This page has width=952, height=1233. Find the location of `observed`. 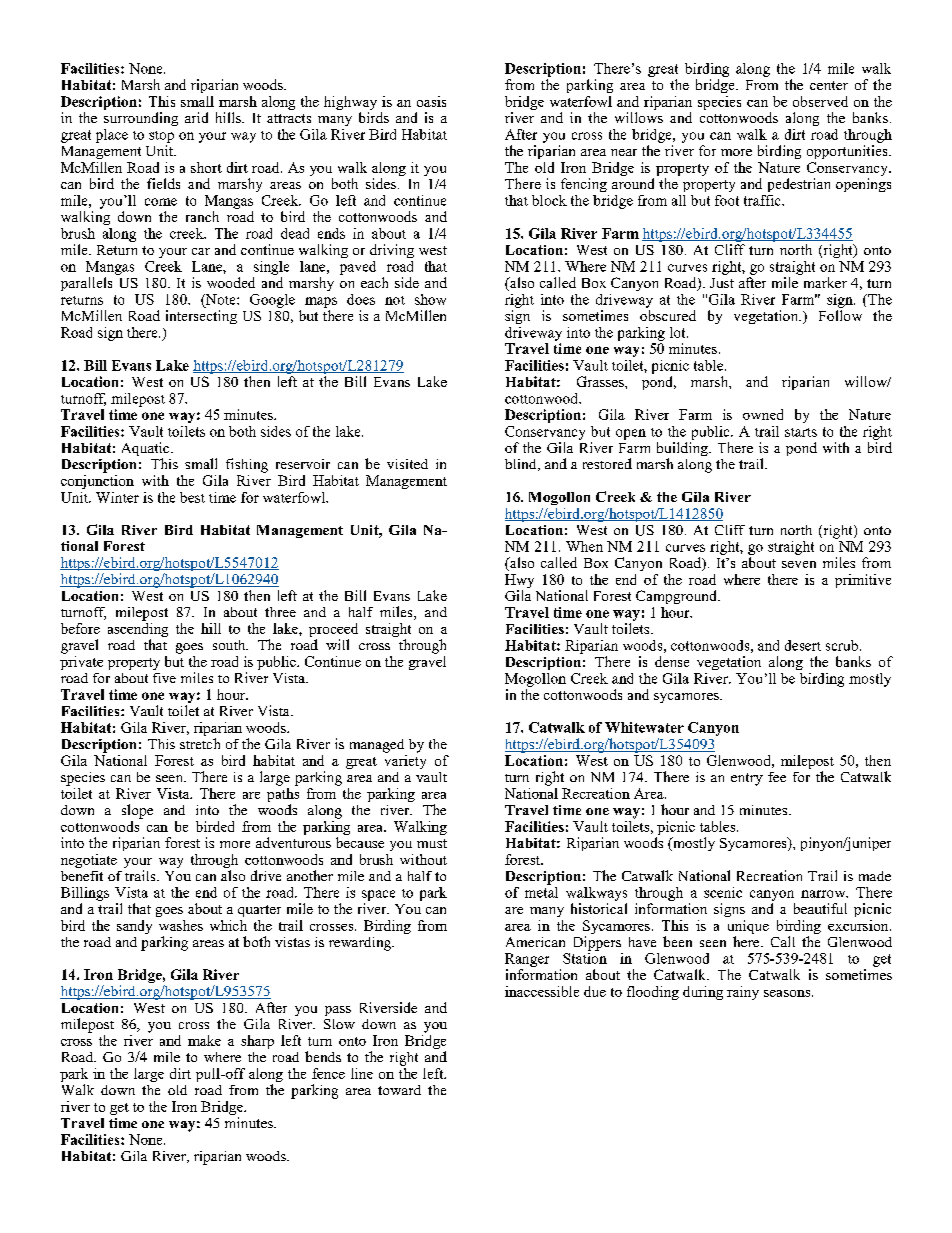

observed is located at coordinates (820, 101).
